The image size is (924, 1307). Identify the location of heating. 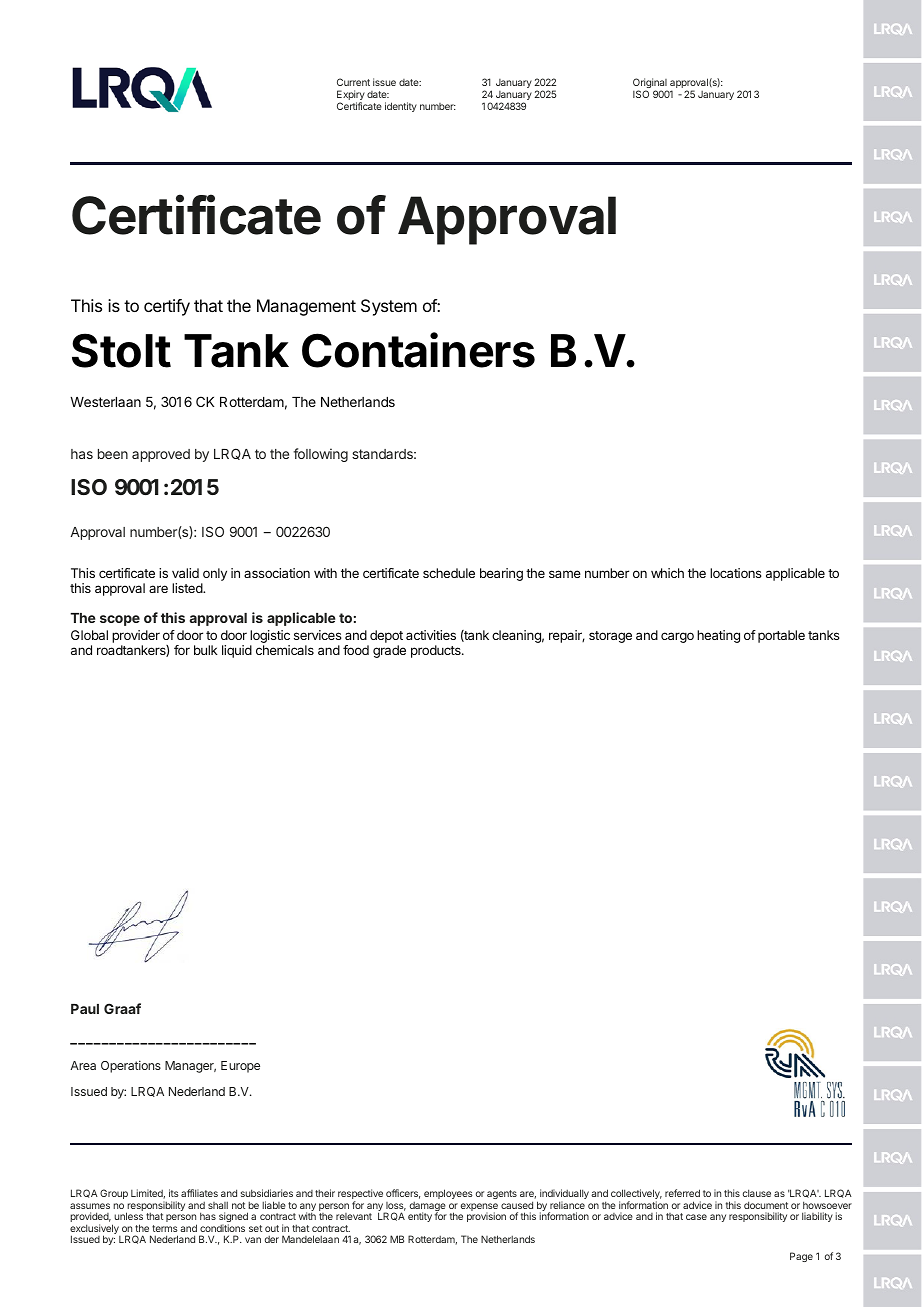
(718, 636).
